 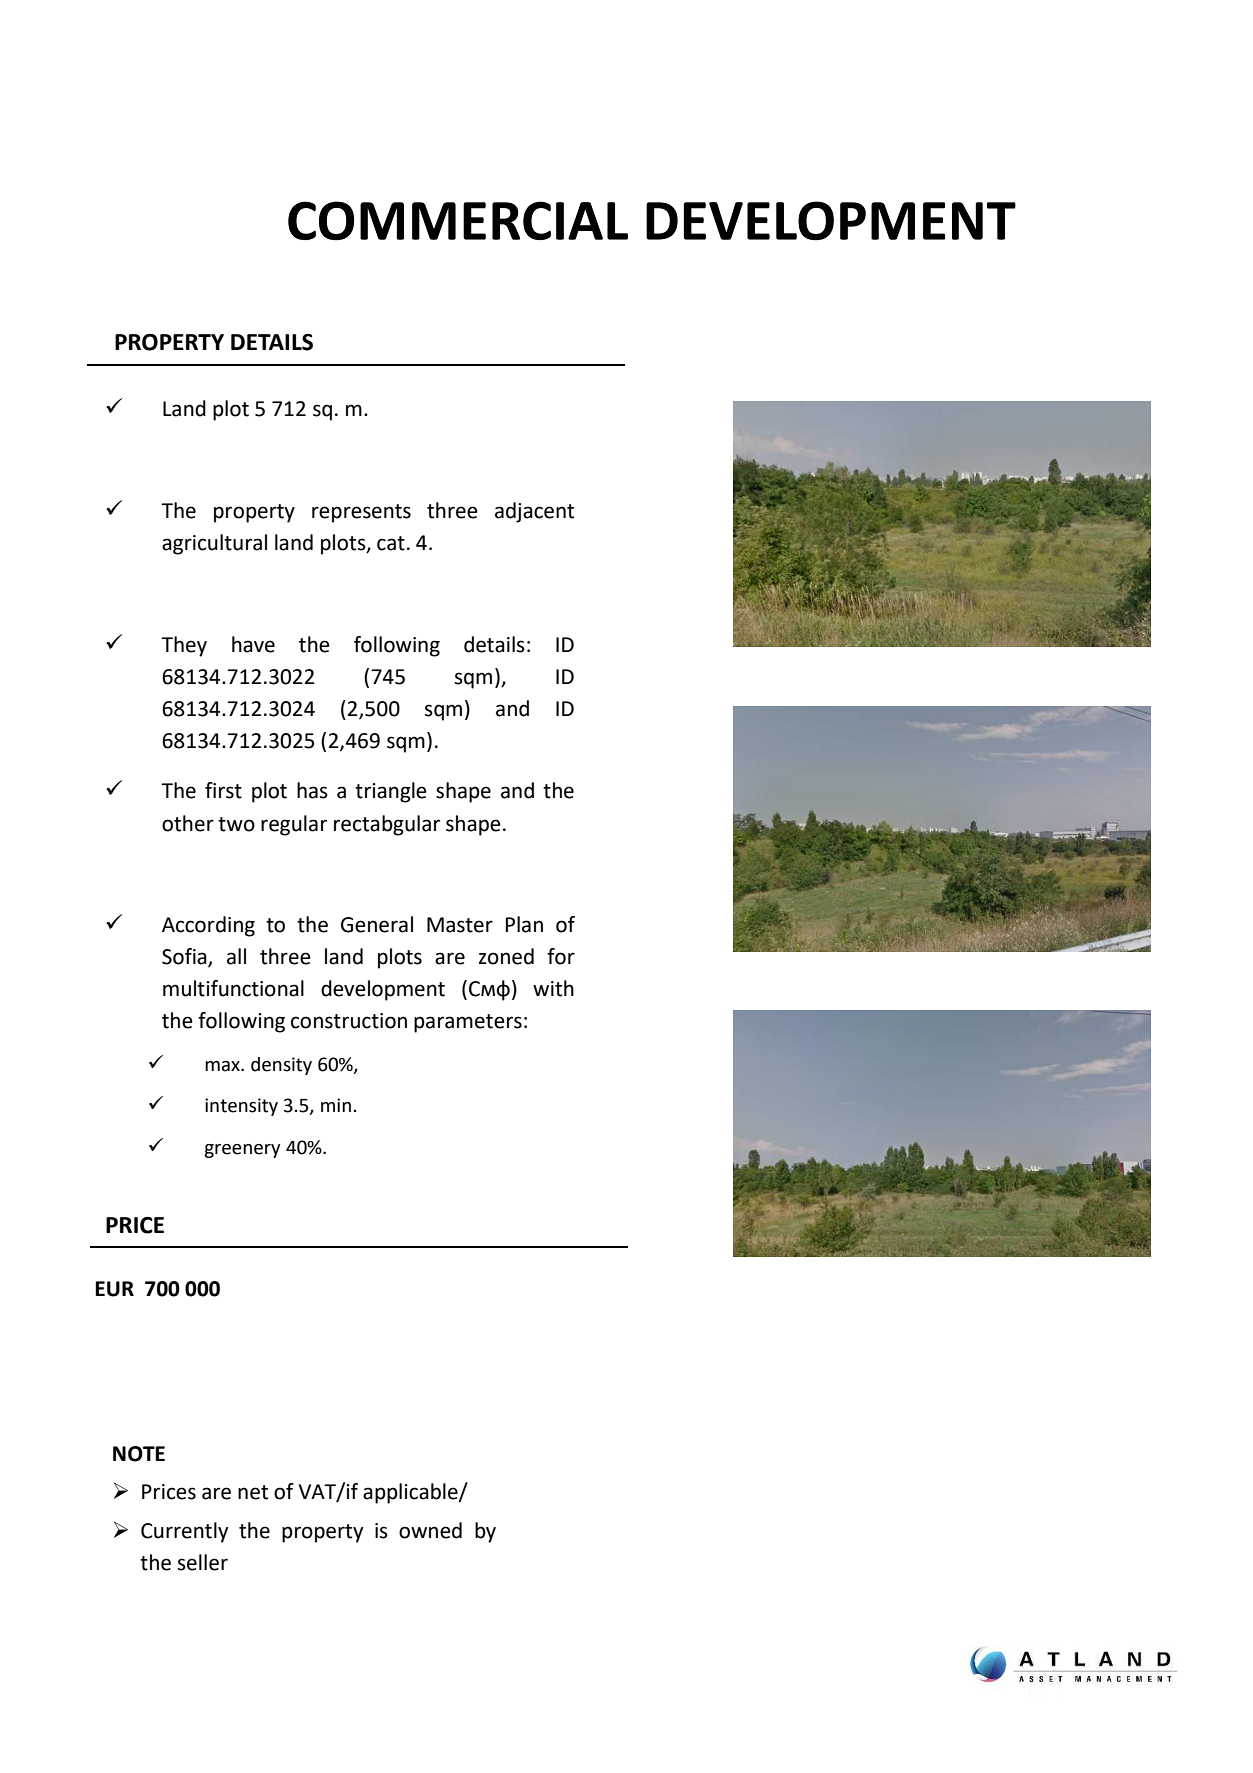 What do you see at coordinates (458, 221) in the image?
I see `COMMERCIAL` at bounding box center [458, 221].
